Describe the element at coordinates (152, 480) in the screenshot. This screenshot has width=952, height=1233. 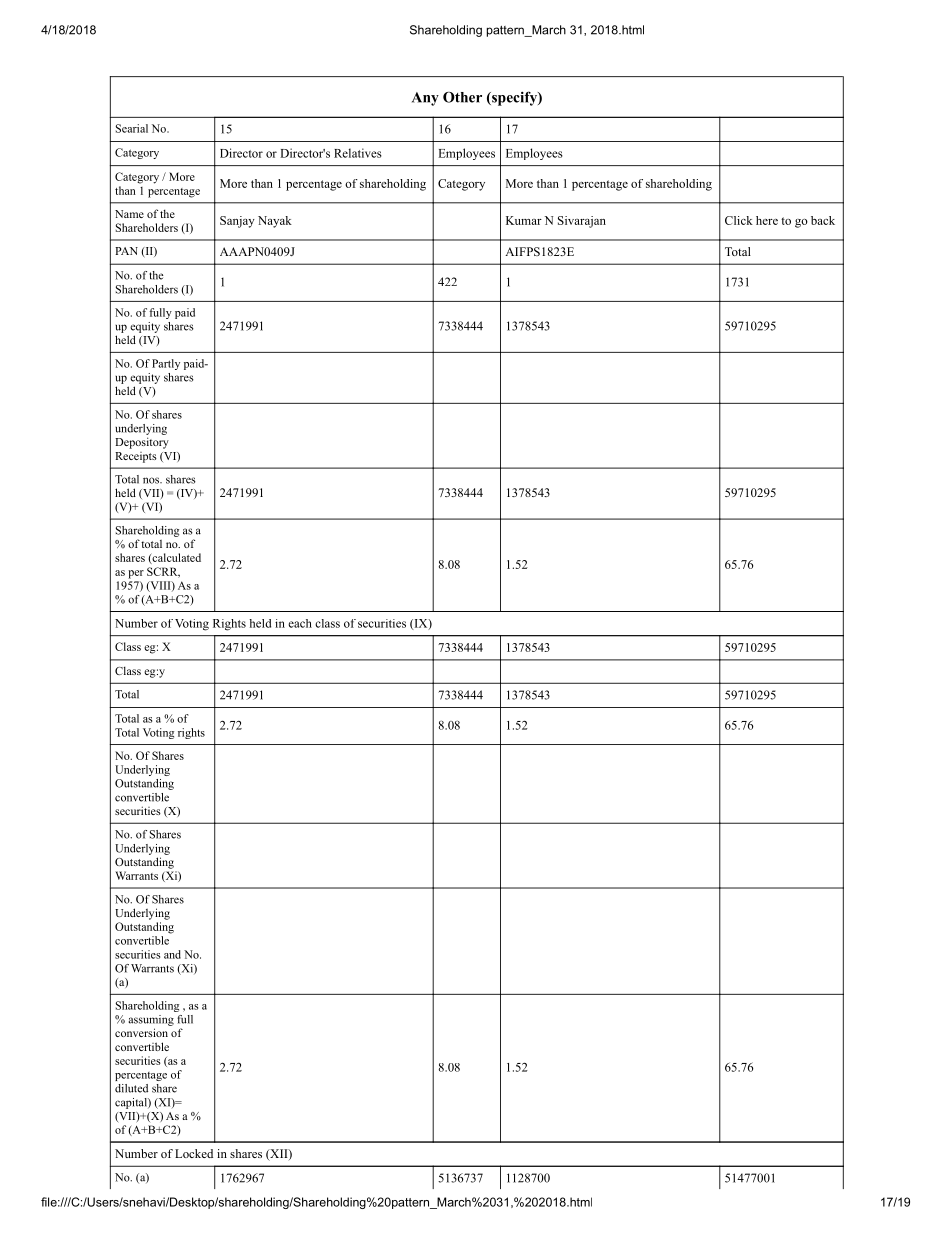
I see `nos` at that location.
